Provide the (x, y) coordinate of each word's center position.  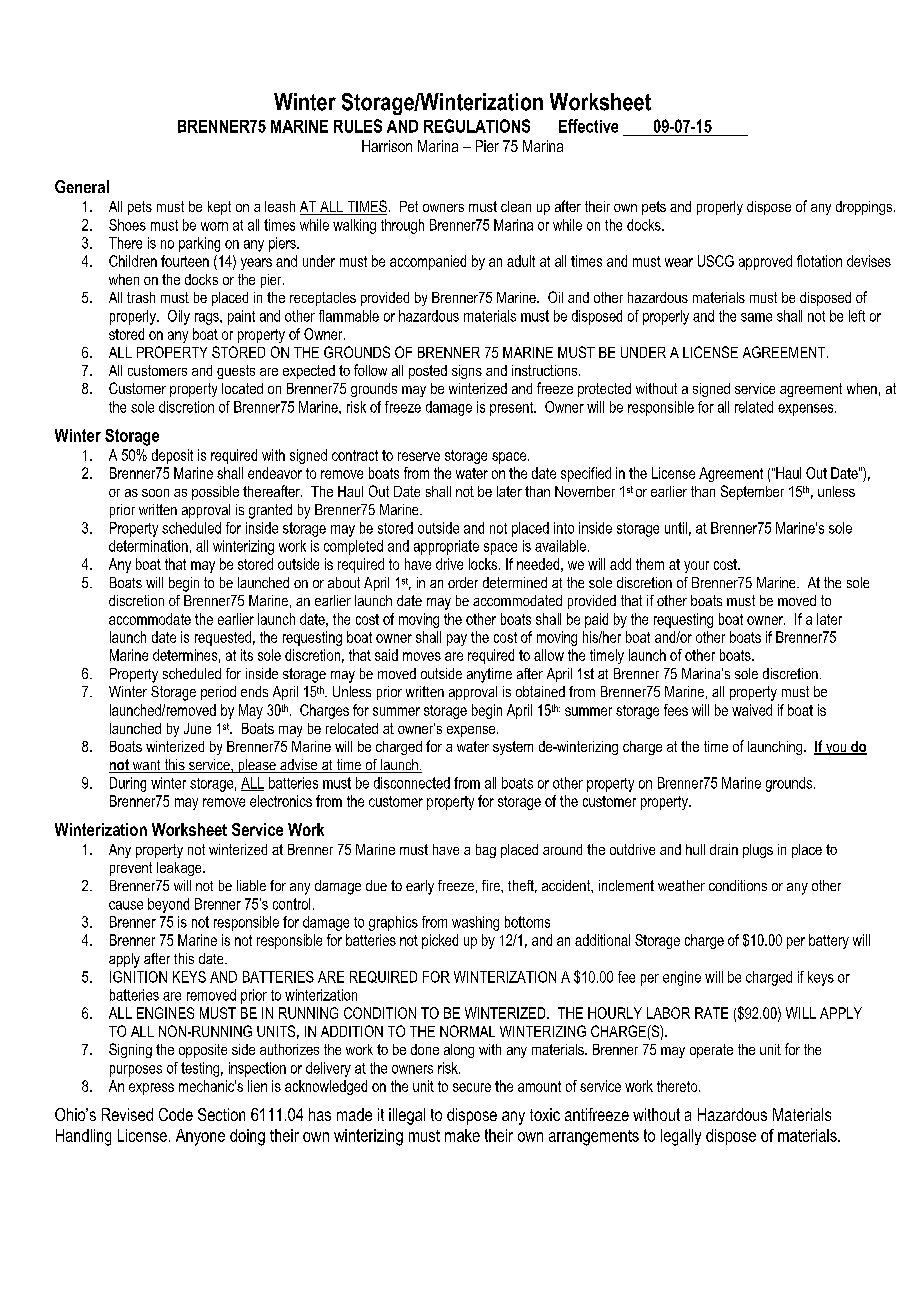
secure (472, 1087)
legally (681, 1137)
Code (176, 1114)
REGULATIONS (477, 126)
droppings (865, 208)
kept (219, 208)
